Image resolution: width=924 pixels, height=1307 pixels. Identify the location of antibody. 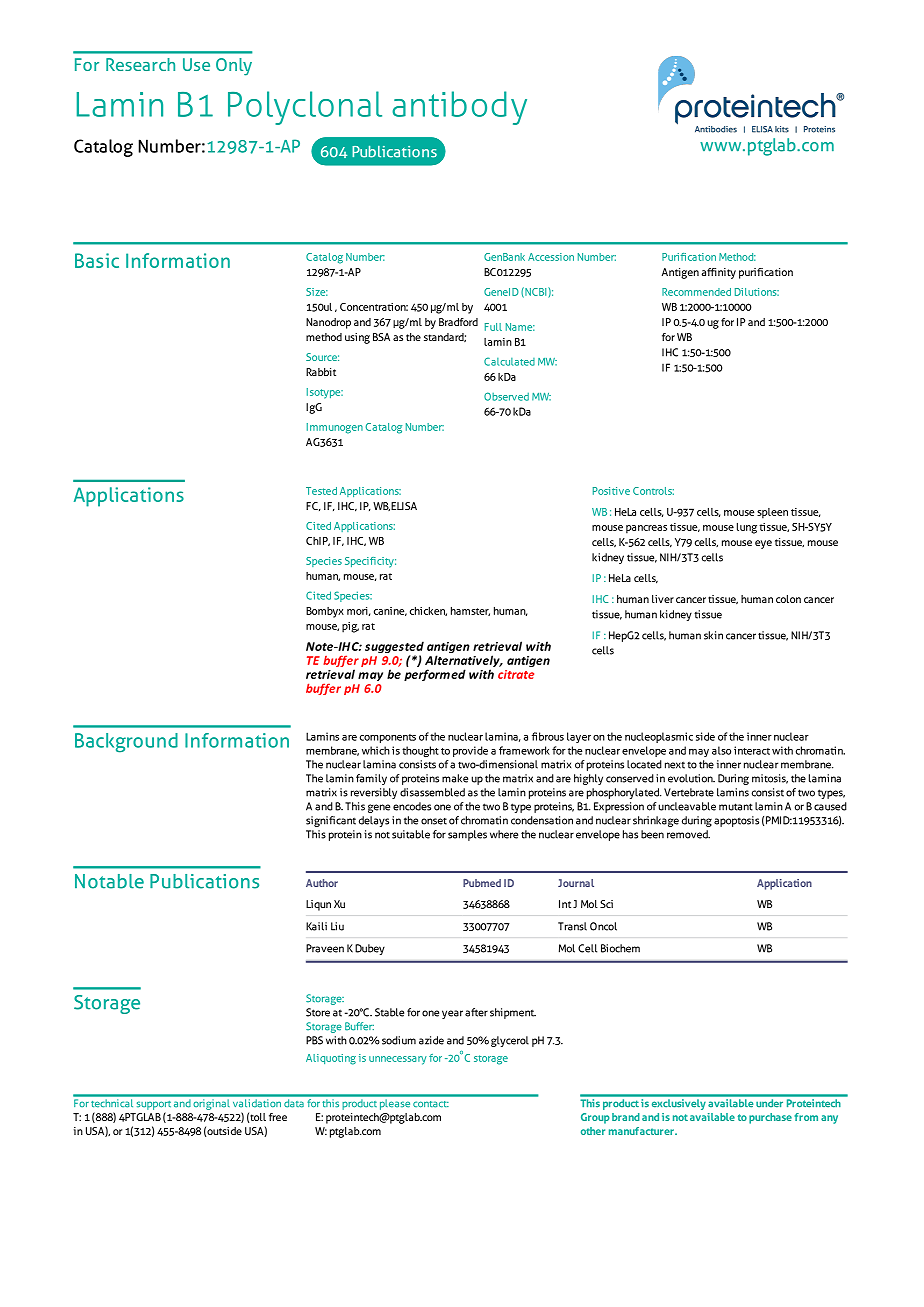
(459, 108).
